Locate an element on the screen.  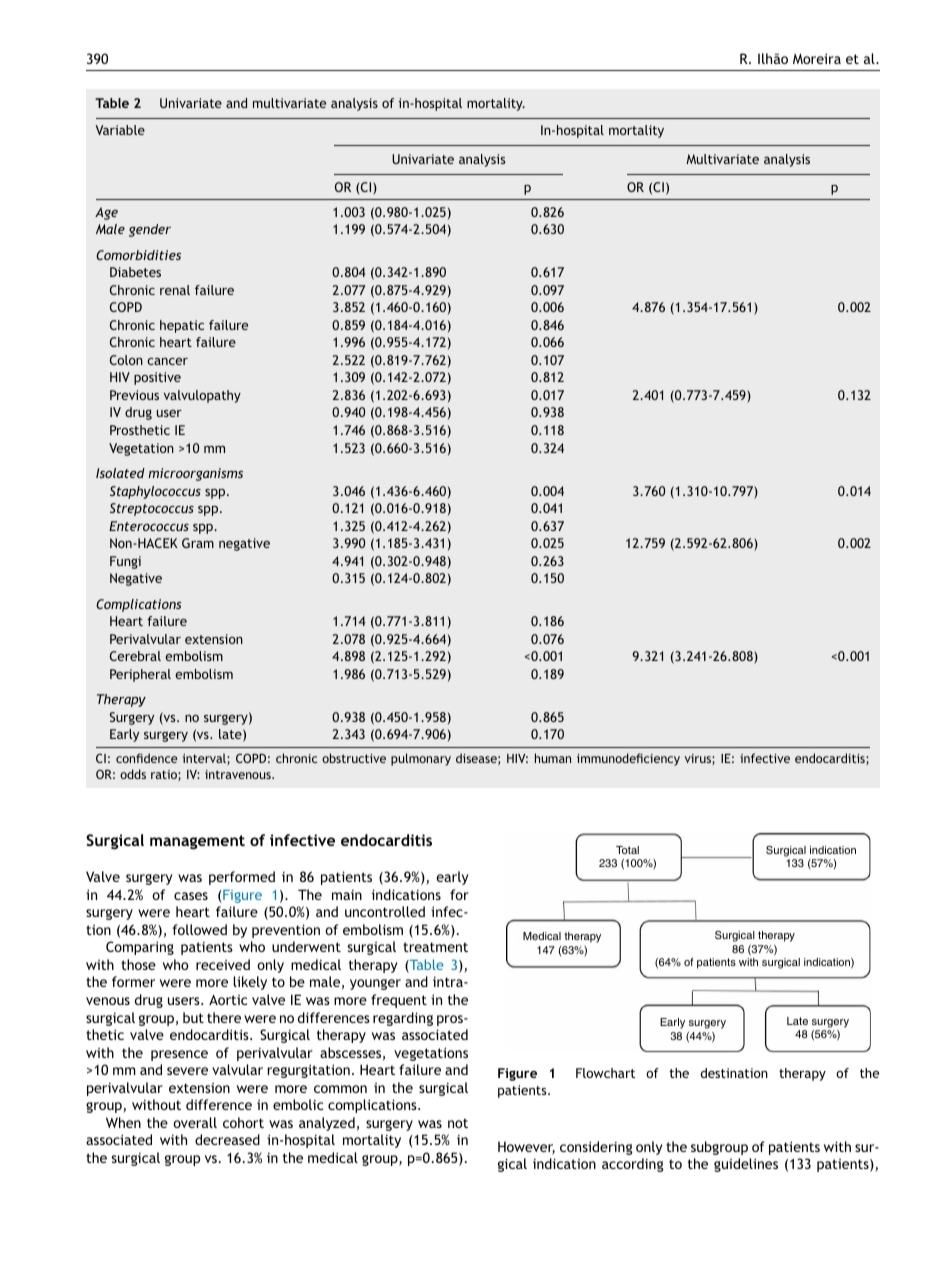
renal is located at coordinates (175, 290).
